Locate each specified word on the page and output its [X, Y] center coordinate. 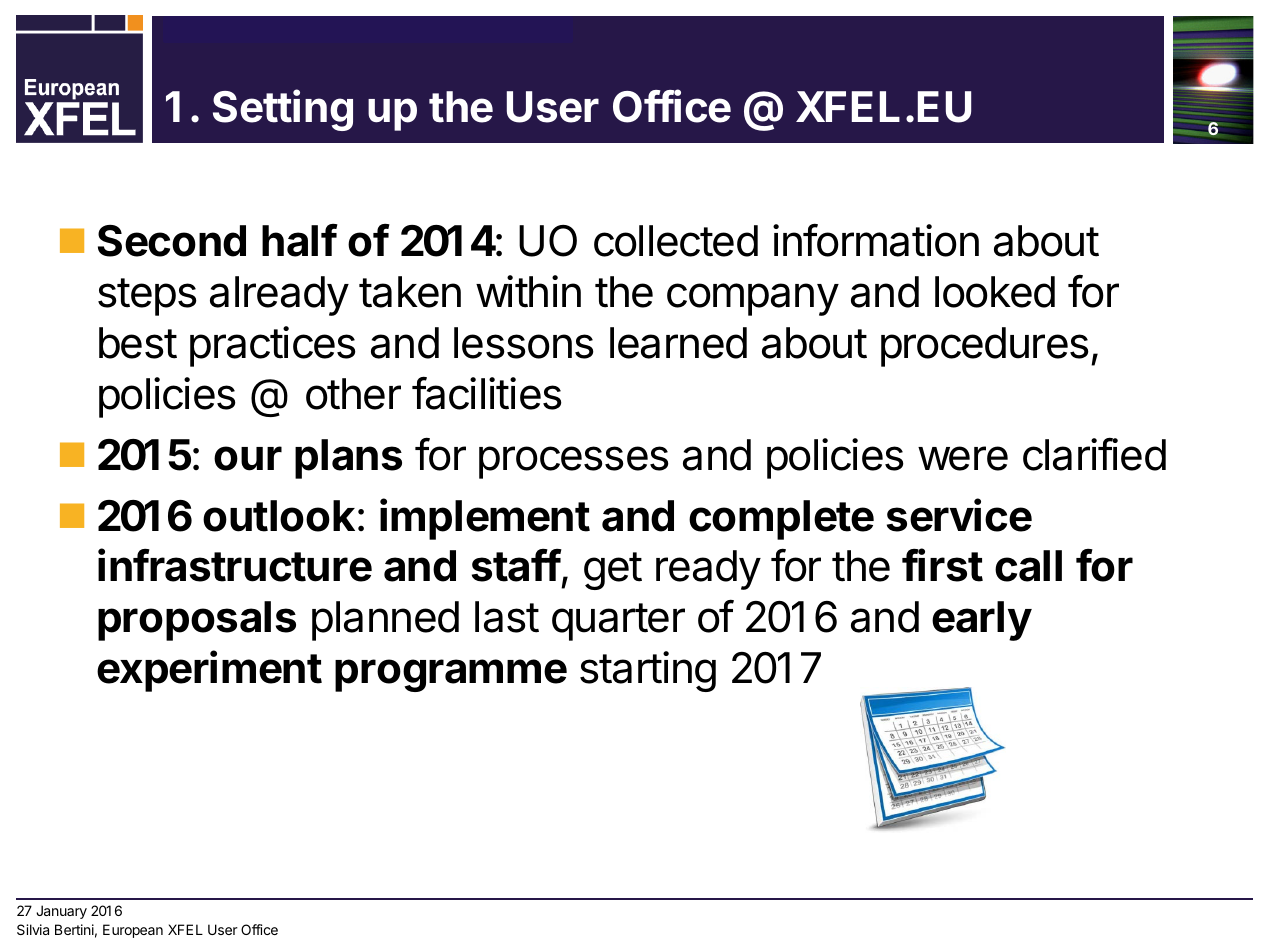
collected [676, 241]
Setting [283, 110]
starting [648, 671]
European [133, 931]
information [876, 240]
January [61, 912]
